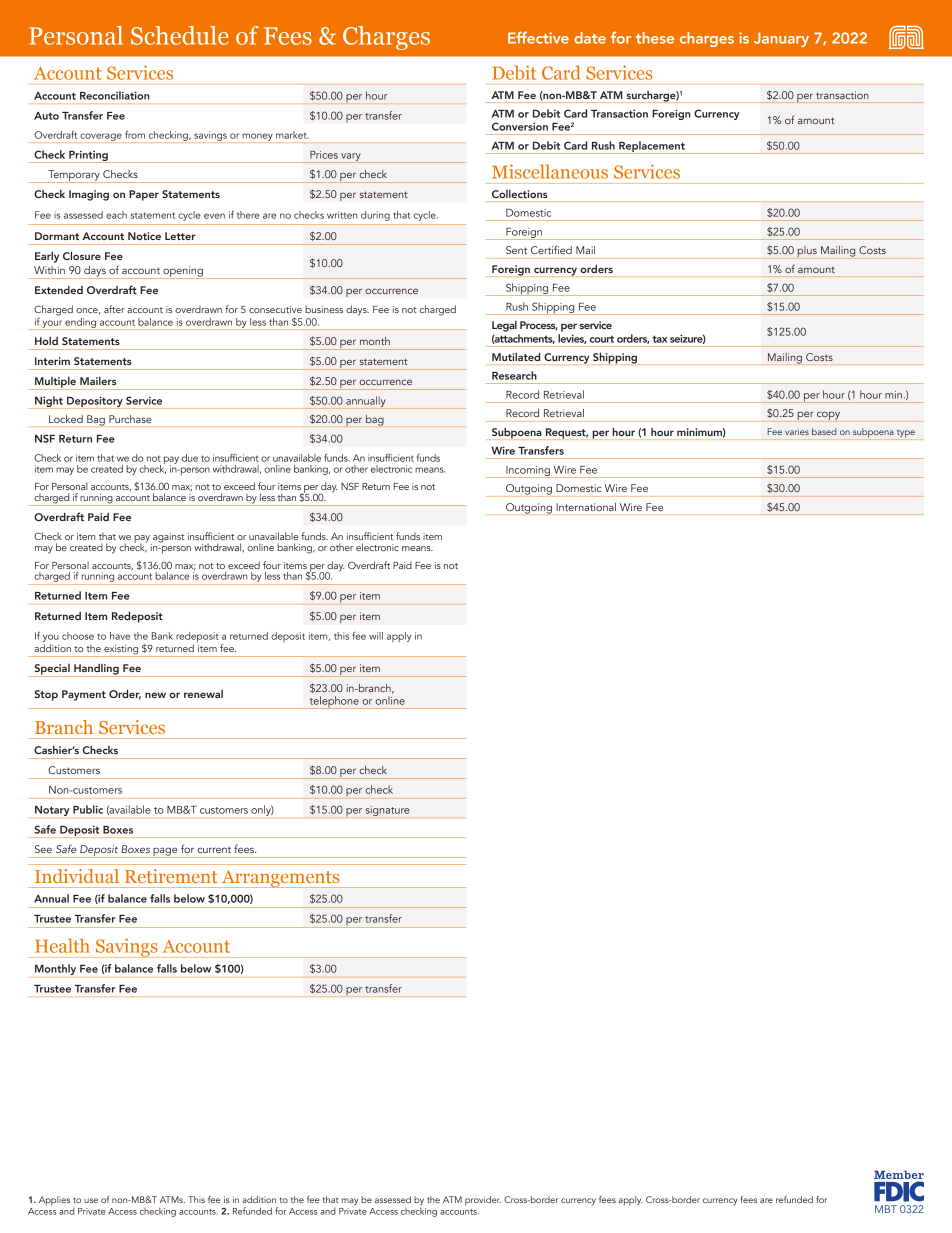  What do you see at coordinates (504, 326) in the document?
I see `Legal` at bounding box center [504, 326].
